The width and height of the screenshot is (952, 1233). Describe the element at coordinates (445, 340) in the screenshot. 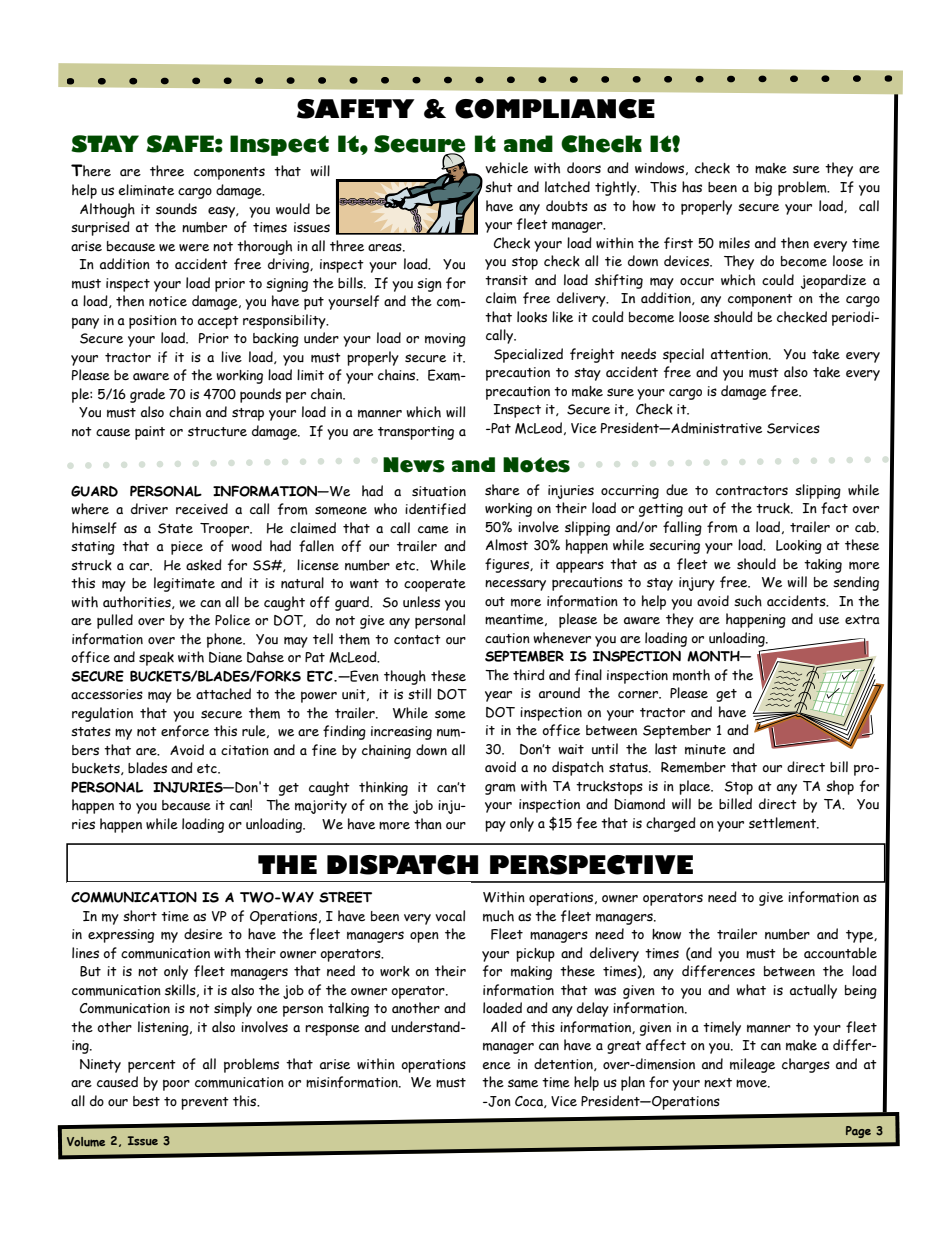

I see `moving` at that location.
